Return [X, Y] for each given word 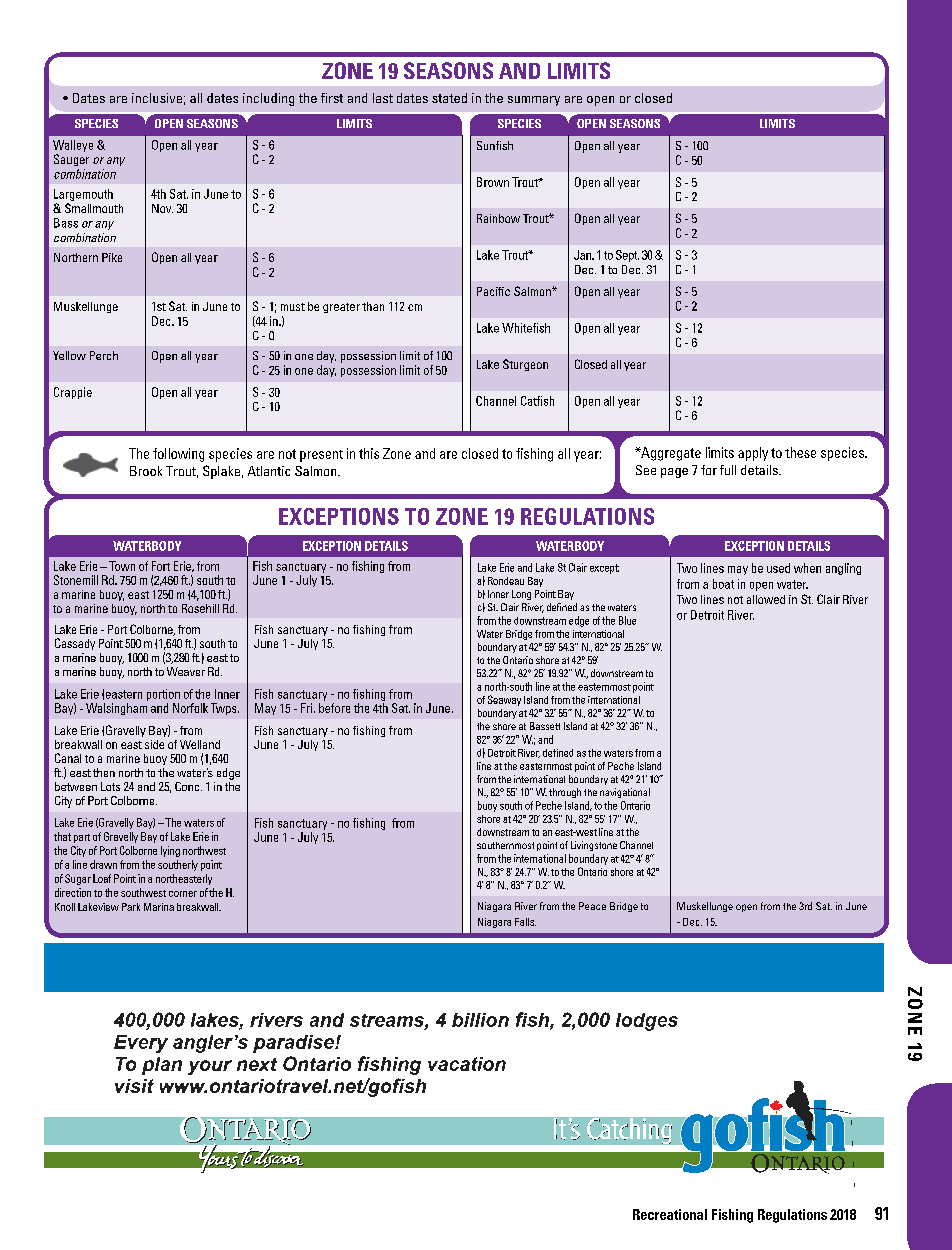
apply [753, 454]
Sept [627, 256]
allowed [766, 599]
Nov [162, 208]
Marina [159, 907]
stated [449, 98]
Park [131, 907]
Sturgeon [525, 365]
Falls [525, 922]
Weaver [186, 671]
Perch [104, 355]
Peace [592, 906]
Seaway [504, 700]
